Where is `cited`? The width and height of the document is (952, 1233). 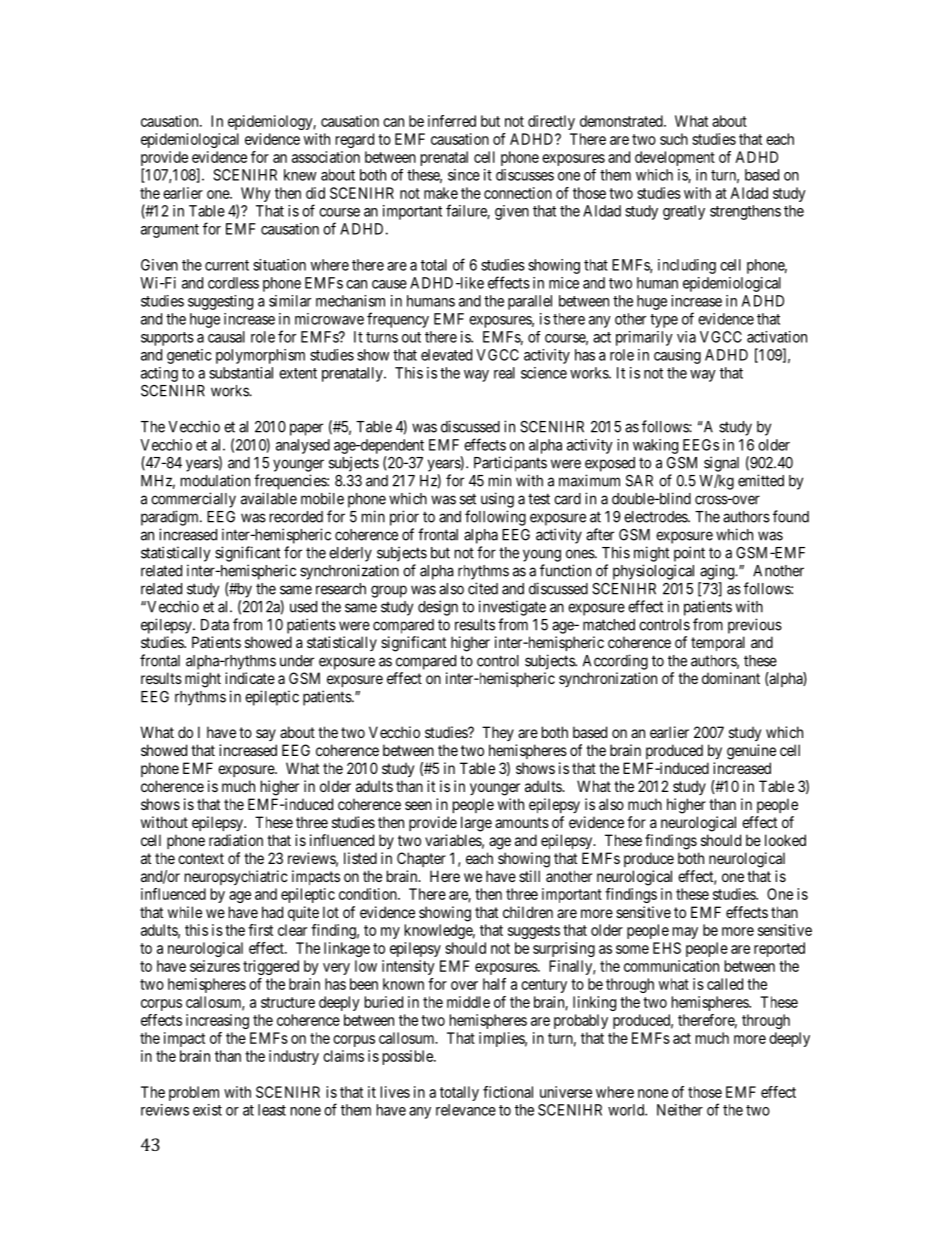
cited is located at coordinates (483, 588).
